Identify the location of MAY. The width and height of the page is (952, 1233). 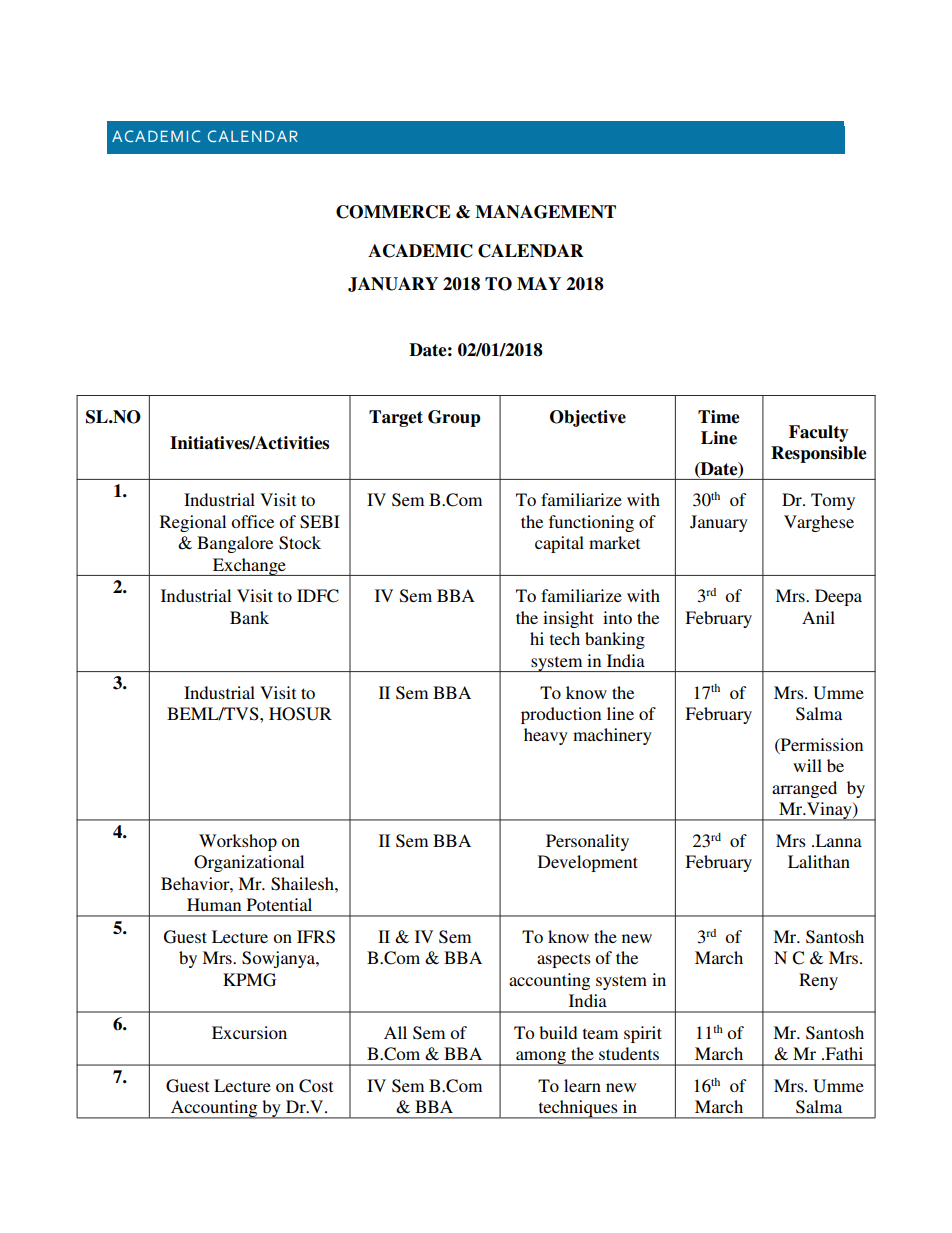
(539, 283).
